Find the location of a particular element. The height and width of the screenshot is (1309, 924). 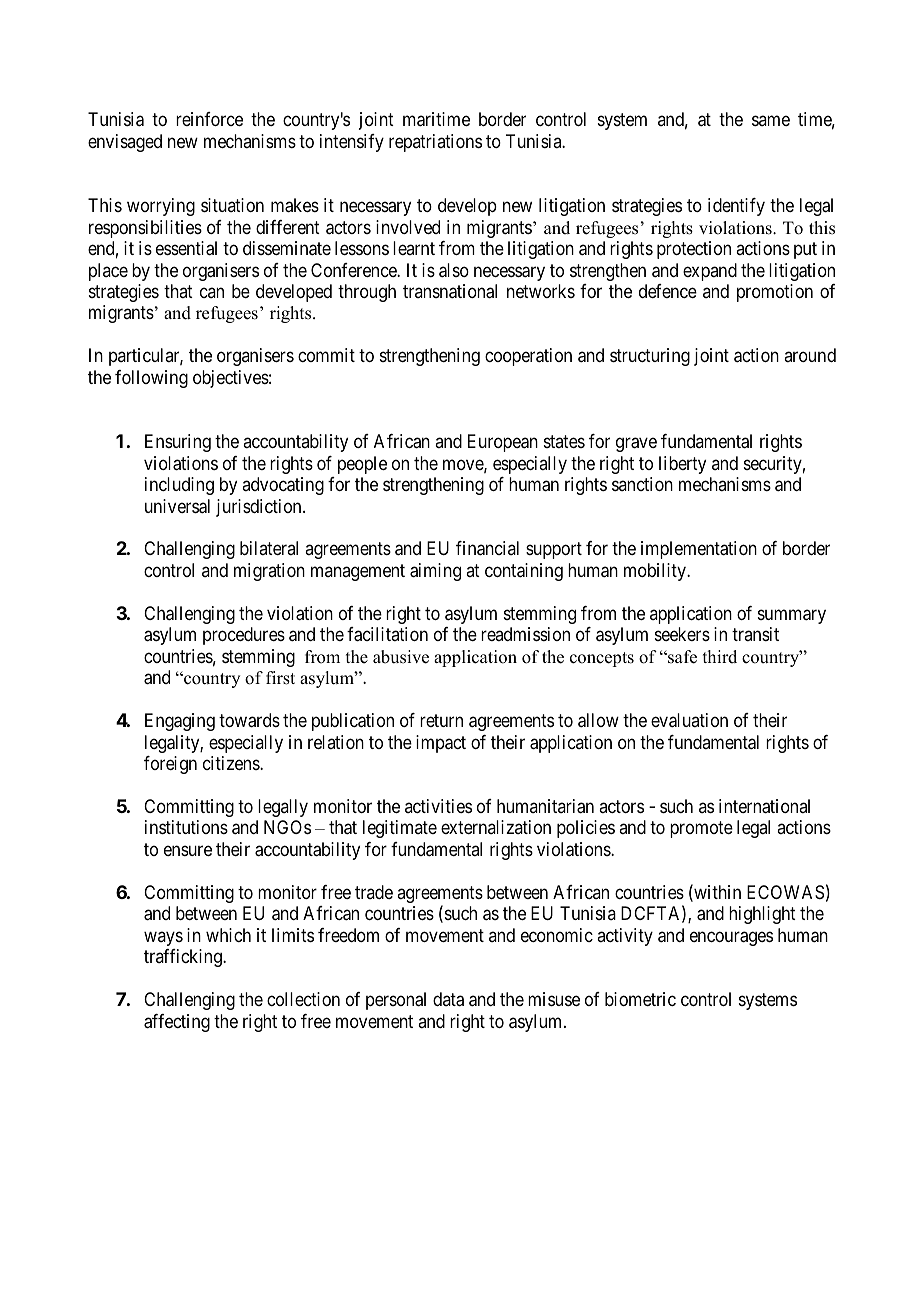

same is located at coordinates (771, 121).
